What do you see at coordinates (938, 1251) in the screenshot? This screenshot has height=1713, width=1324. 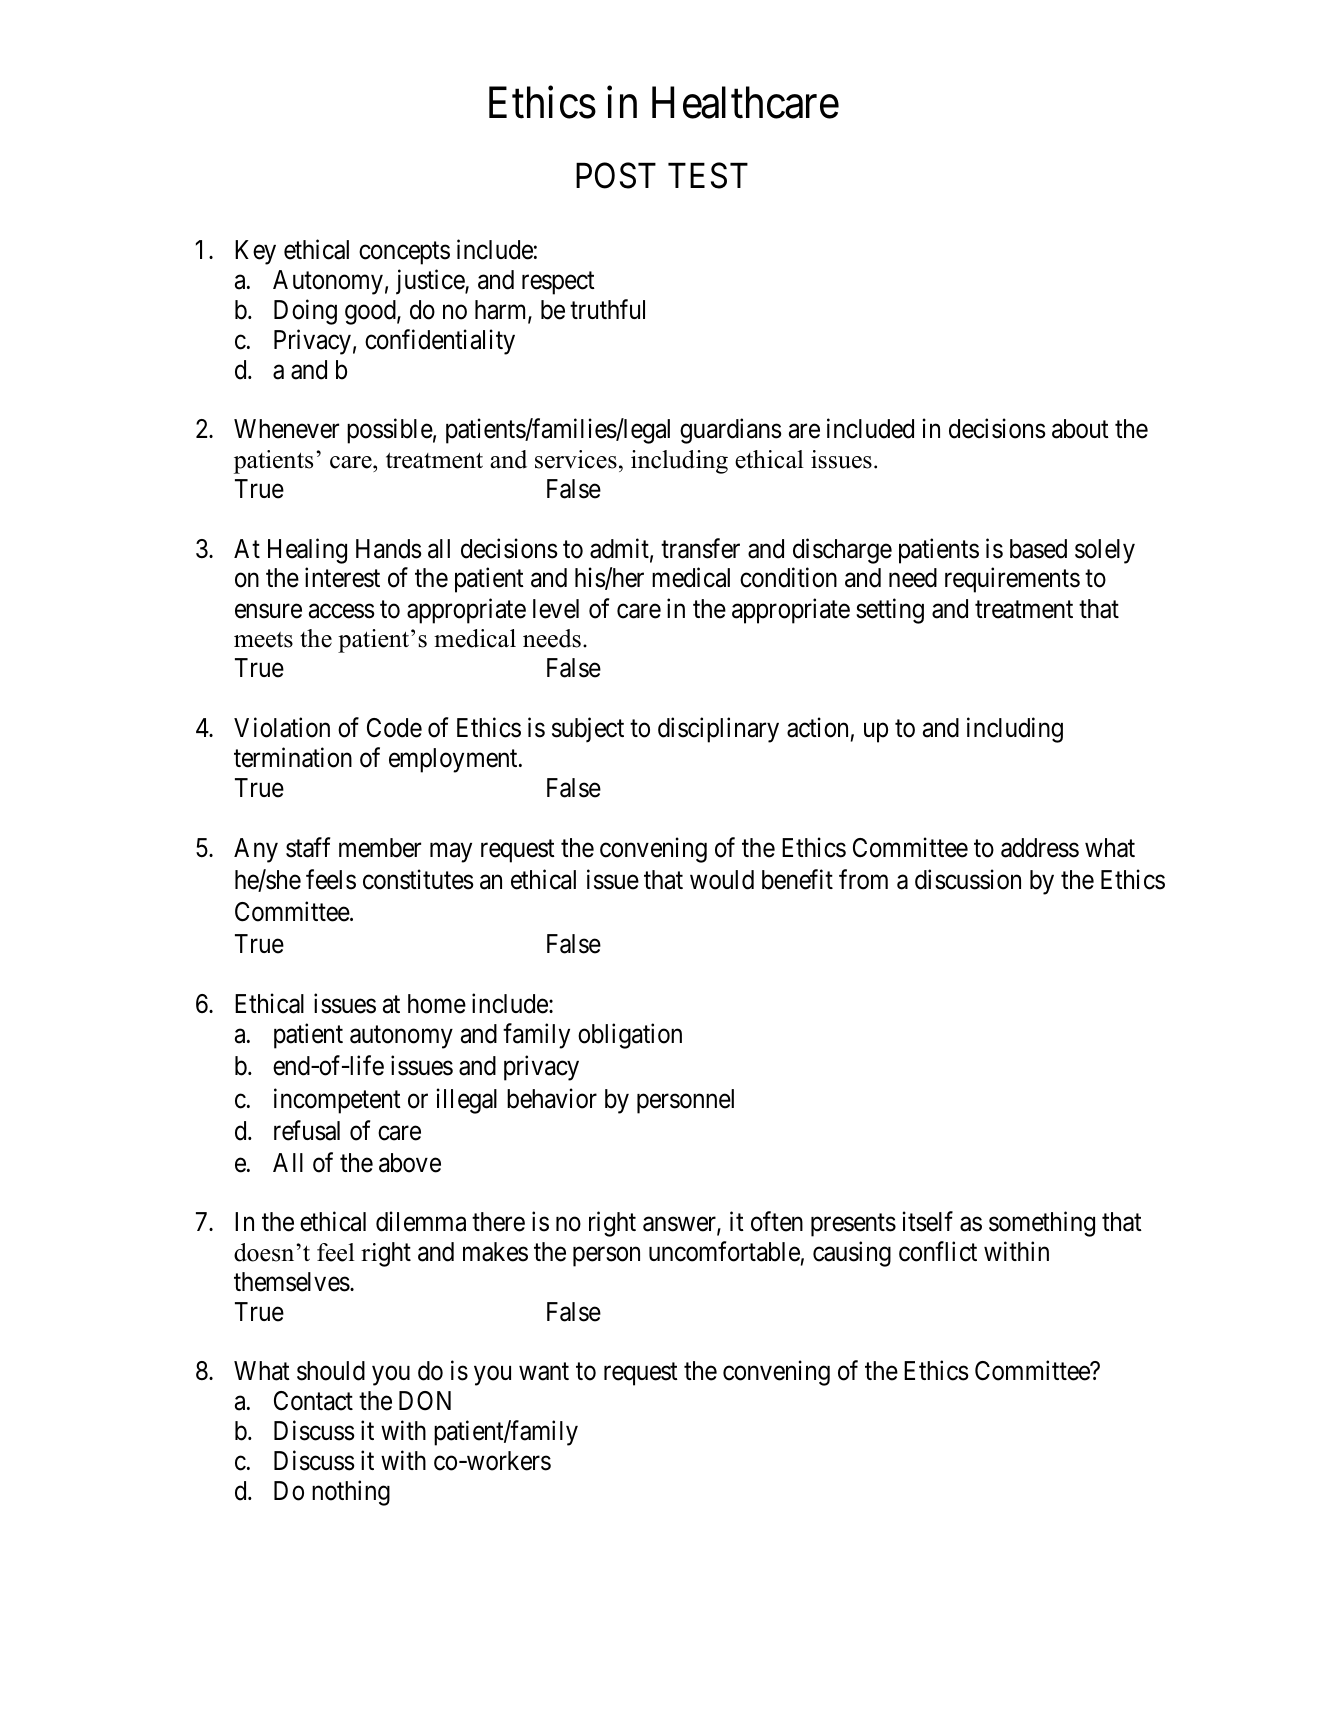 I see `conflict` at bounding box center [938, 1251].
